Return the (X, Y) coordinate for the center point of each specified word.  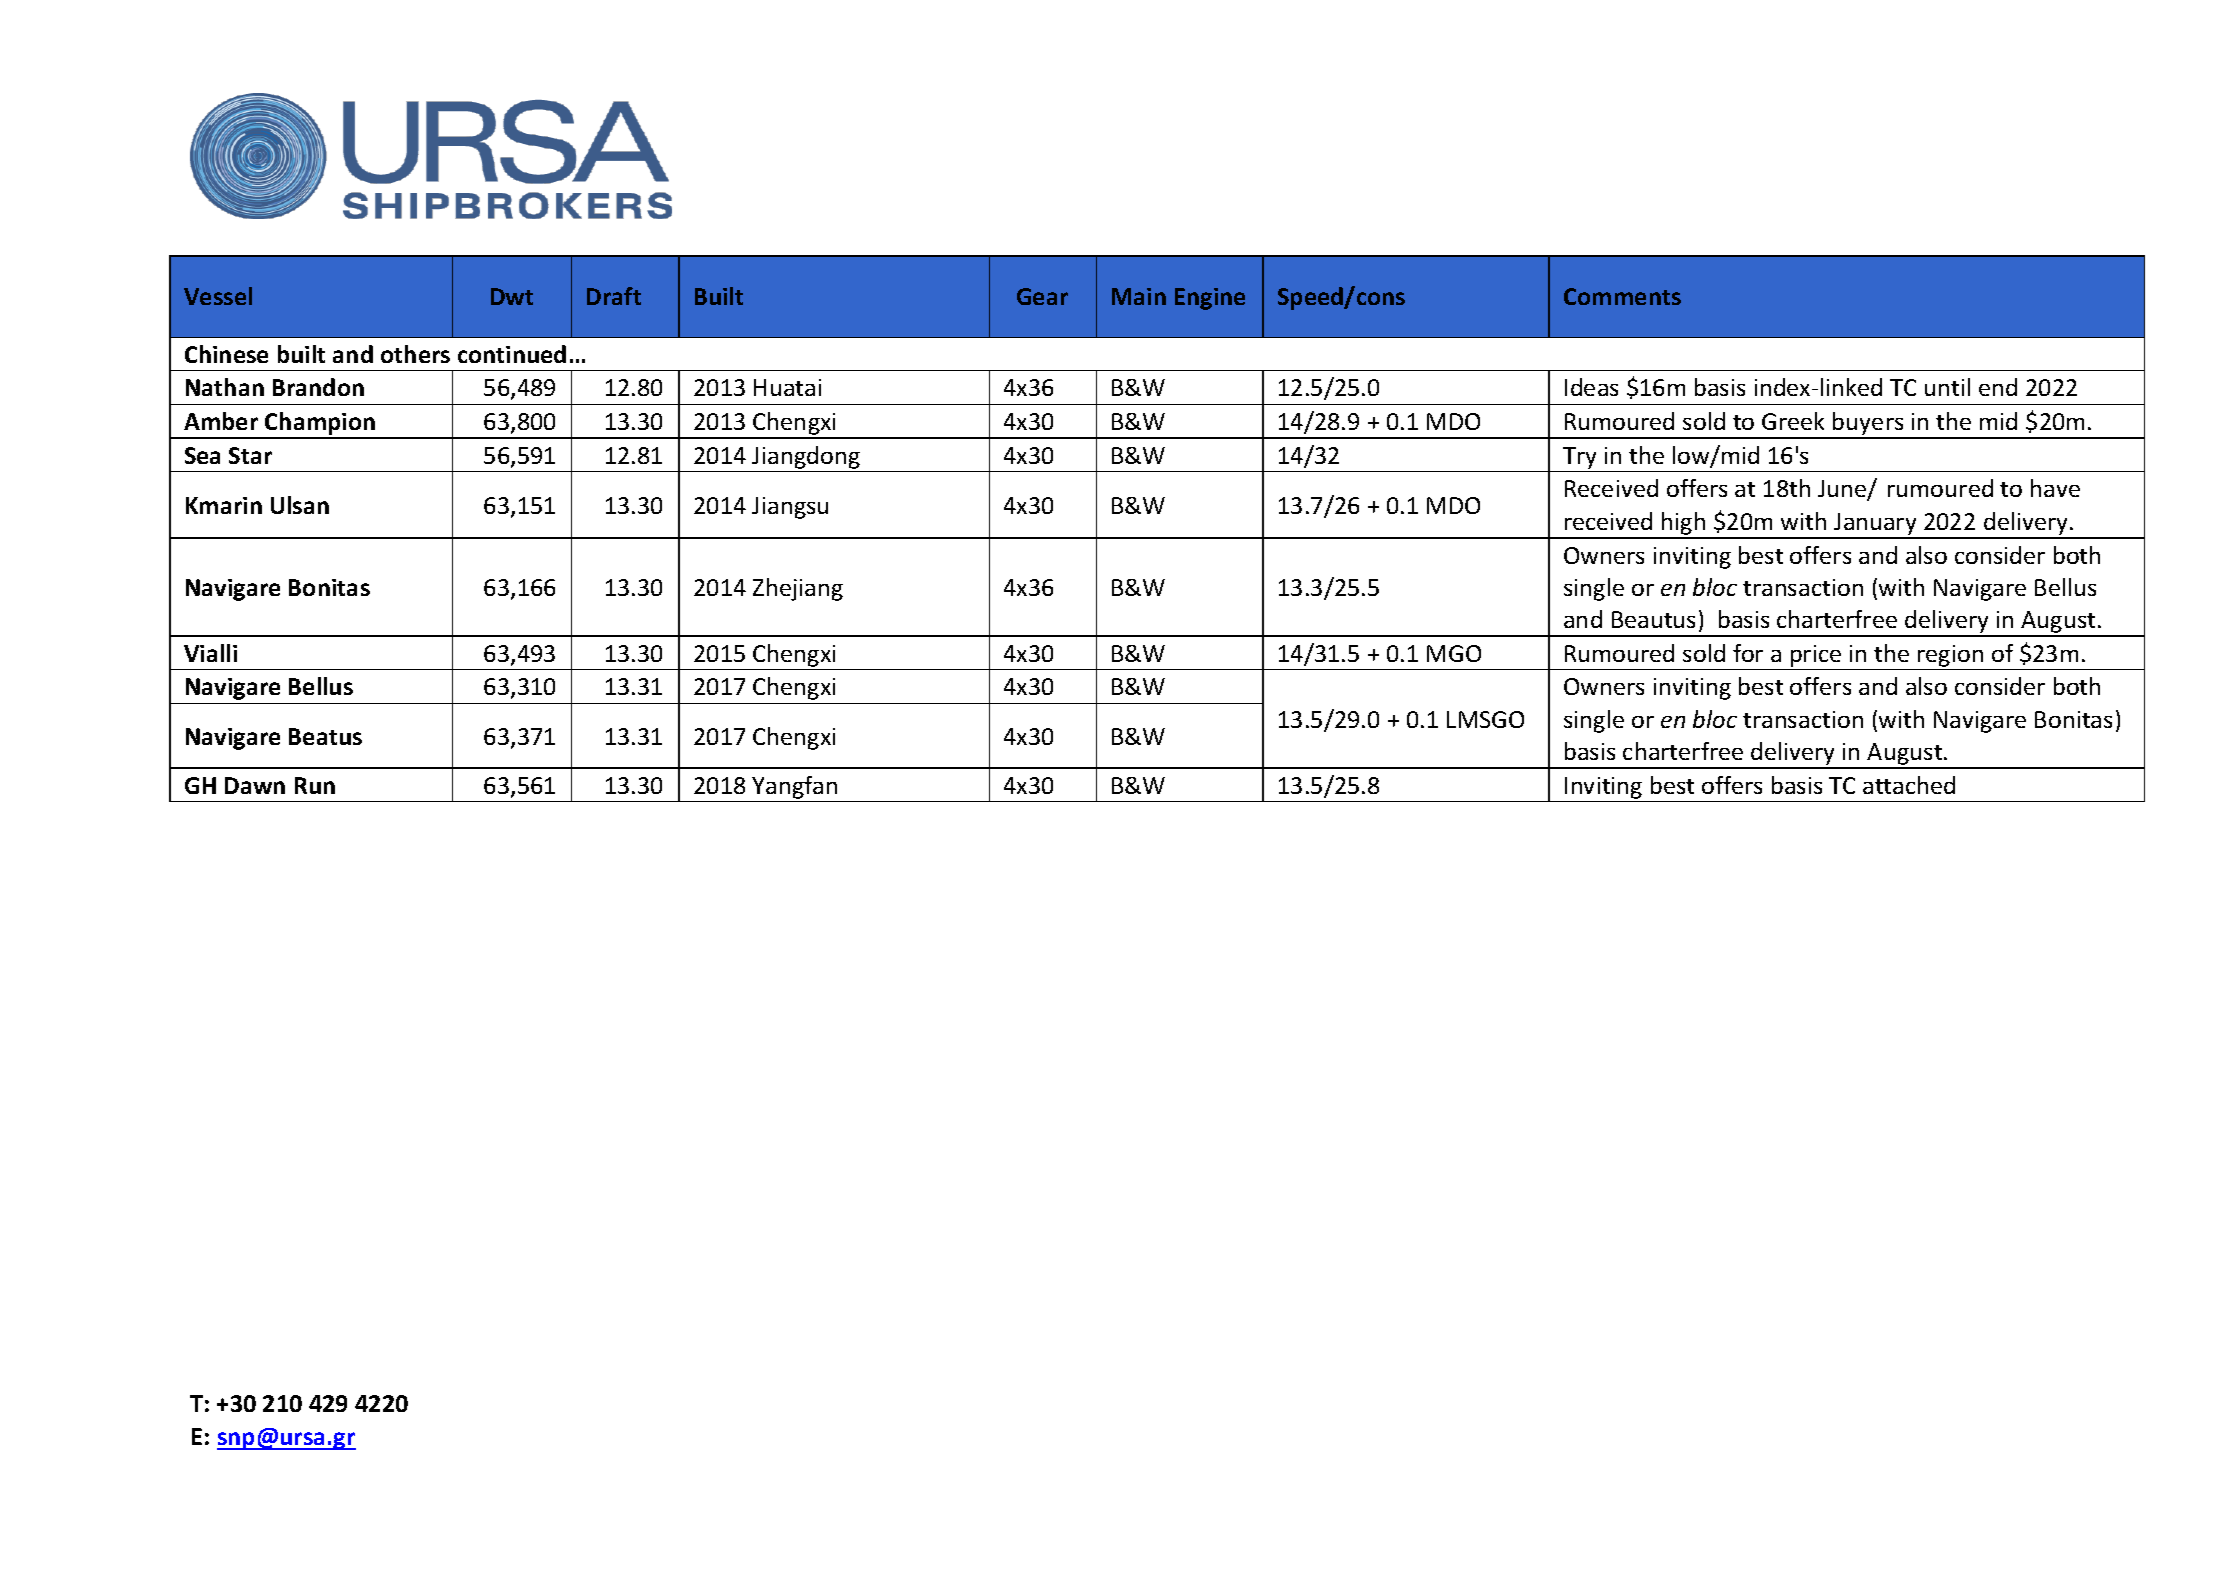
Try (1579, 458)
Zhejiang (798, 589)
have (2055, 488)
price (1816, 656)
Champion (320, 425)
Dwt (512, 296)
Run (315, 785)
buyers (1868, 425)
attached (1909, 785)
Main (1139, 296)
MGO (1454, 653)
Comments (1622, 296)
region (1950, 656)
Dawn (255, 785)
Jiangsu (790, 508)
